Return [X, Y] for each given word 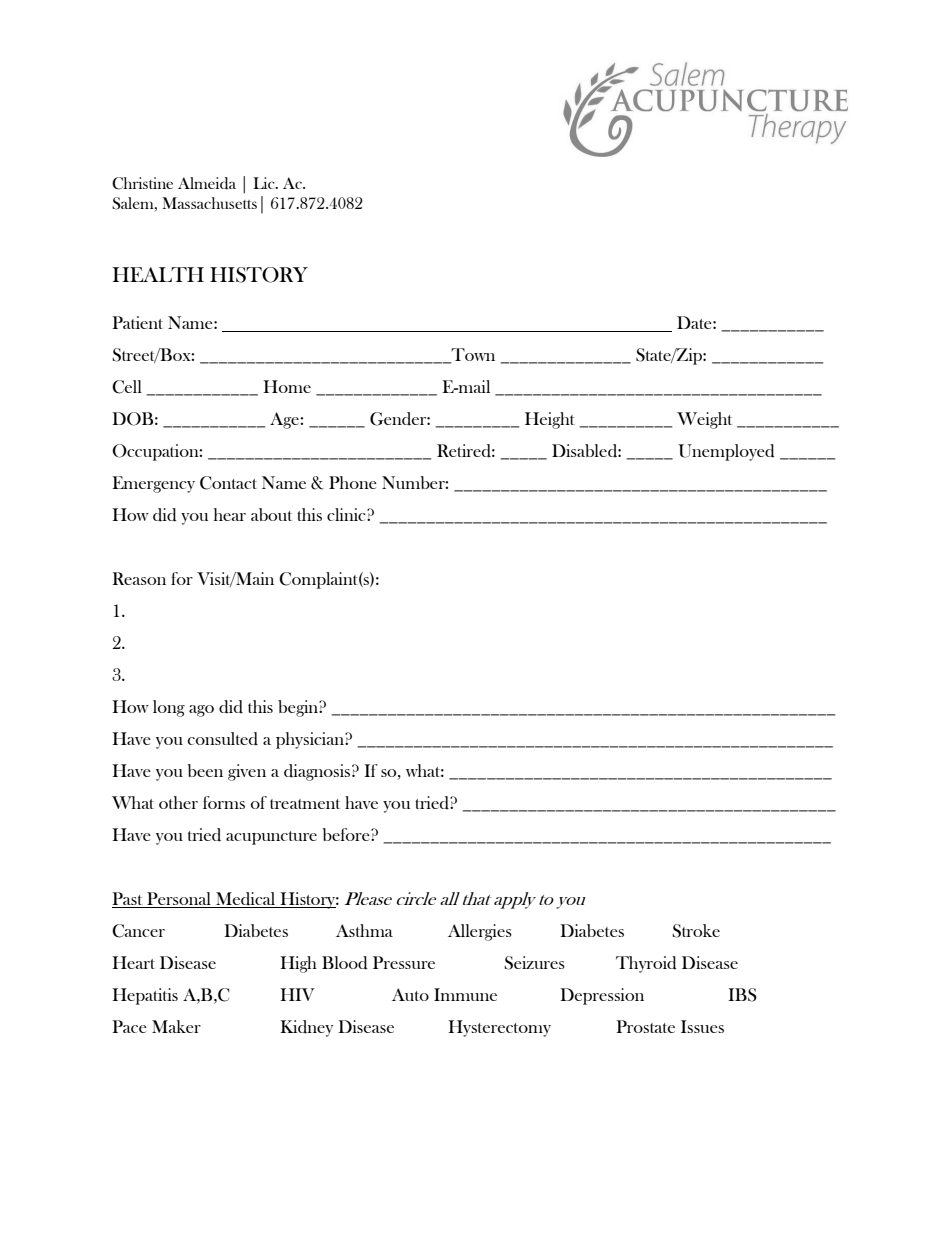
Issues [702, 1026]
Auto [410, 994]
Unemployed [726, 452]
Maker [176, 1026]
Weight [704, 420]
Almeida [207, 183]
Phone [353, 482]
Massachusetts [209, 203]
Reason [139, 578]
